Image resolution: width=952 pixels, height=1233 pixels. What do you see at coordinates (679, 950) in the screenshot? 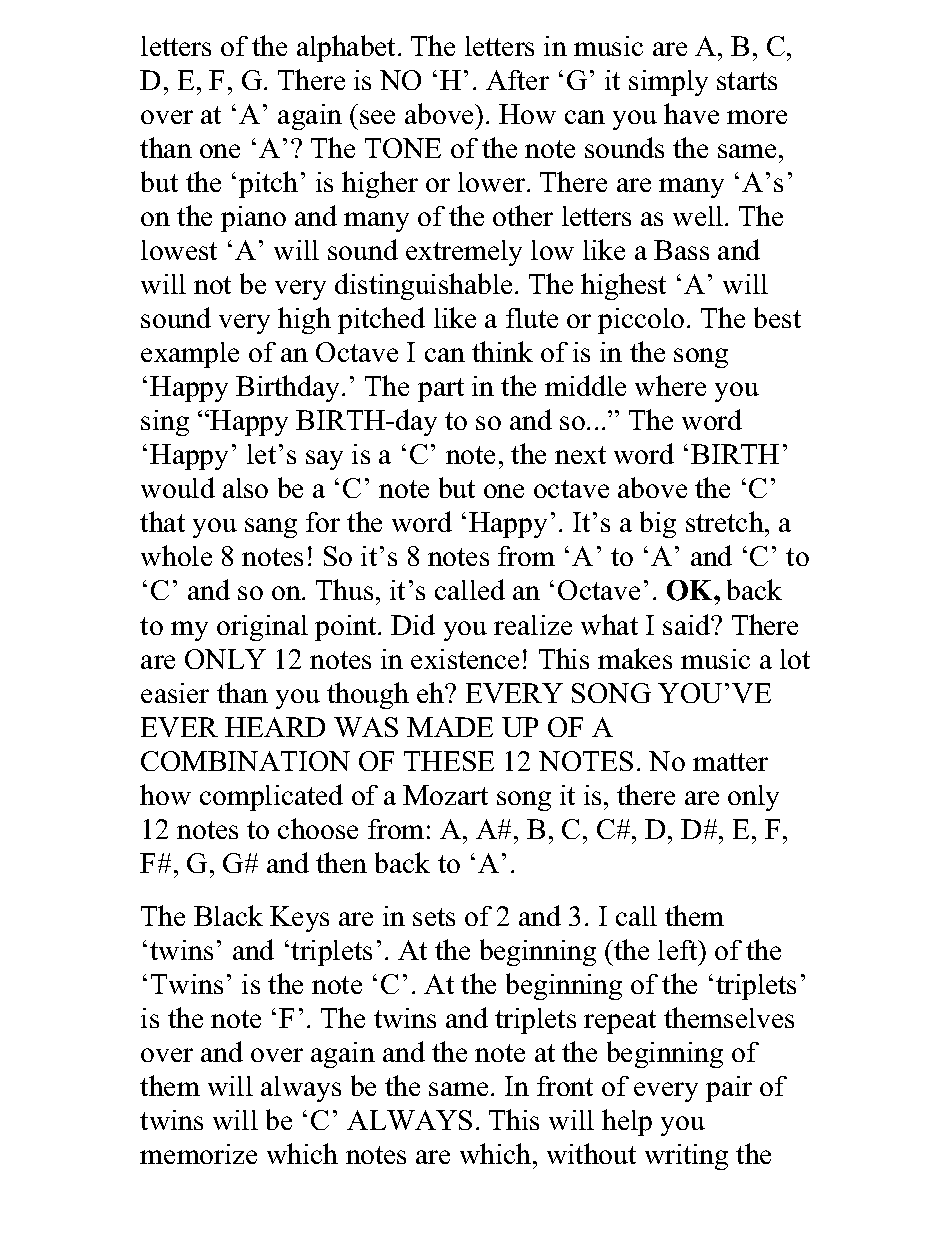
I see `left` at bounding box center [679, 950].
